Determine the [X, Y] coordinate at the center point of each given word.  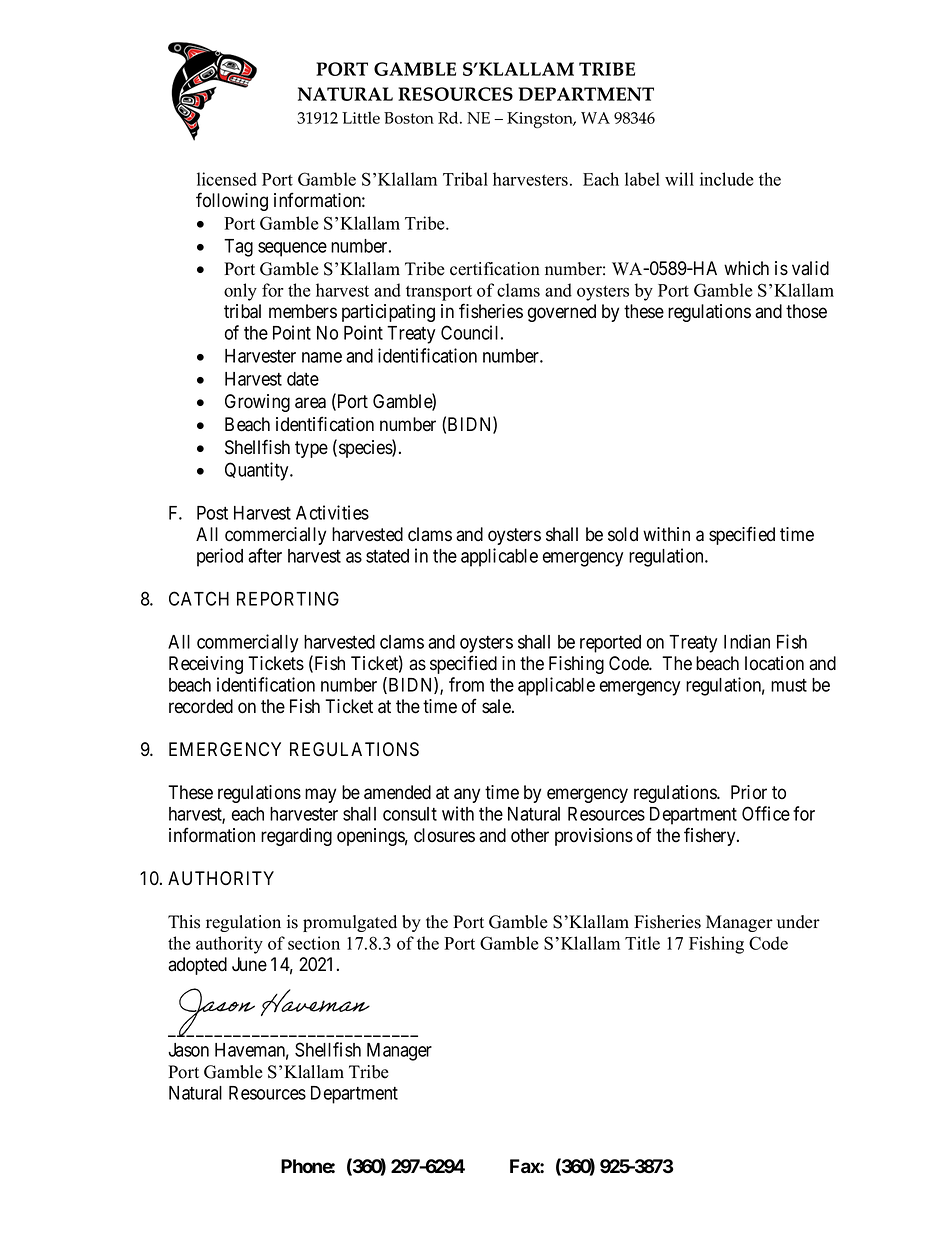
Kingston [541, 120]
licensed [227, 179]
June [249, 964]
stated [387, 556]
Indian [747, 641]
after [265, 555]
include [727, 179]
